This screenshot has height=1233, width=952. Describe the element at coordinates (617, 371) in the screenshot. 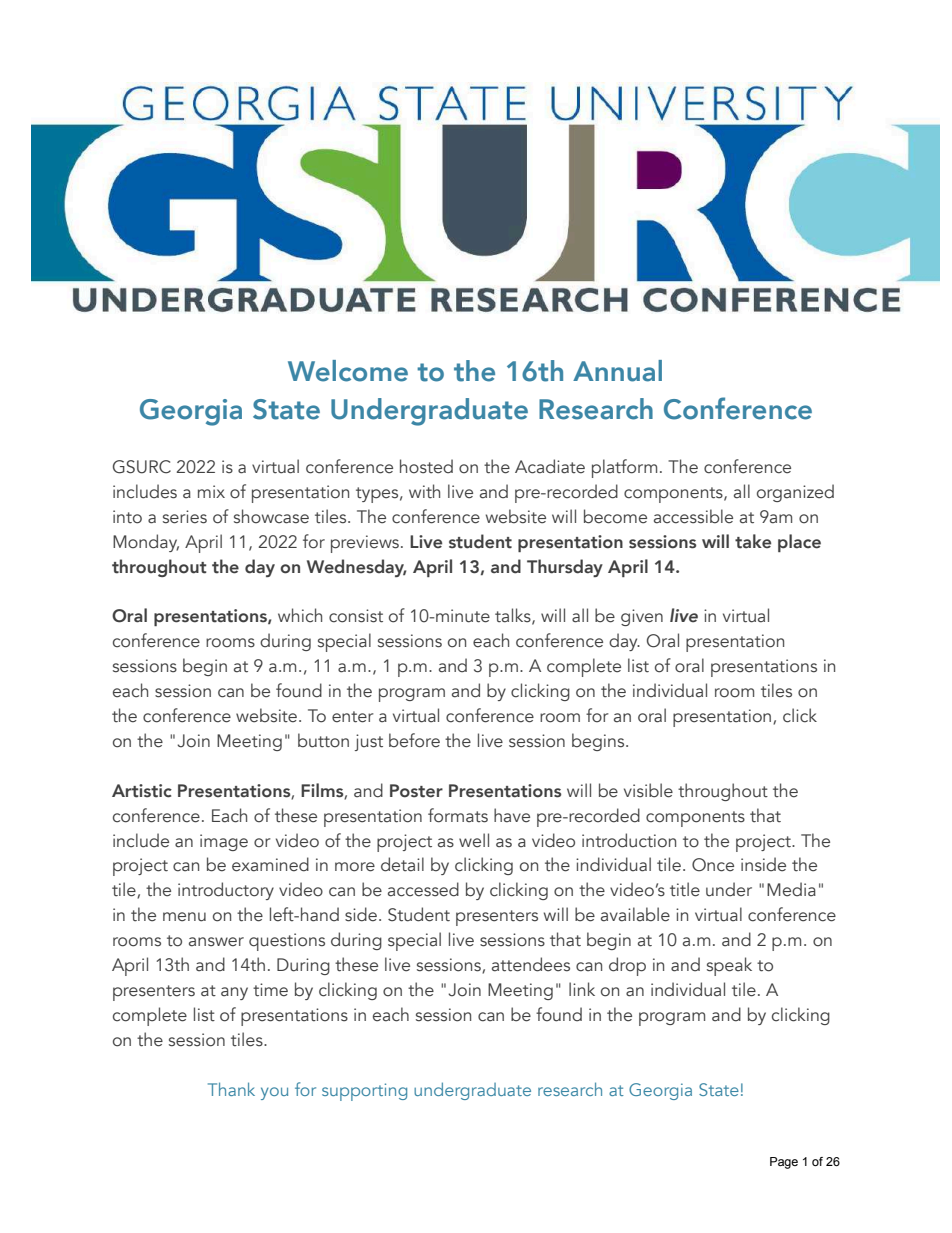

I see `Annual` at that location.
